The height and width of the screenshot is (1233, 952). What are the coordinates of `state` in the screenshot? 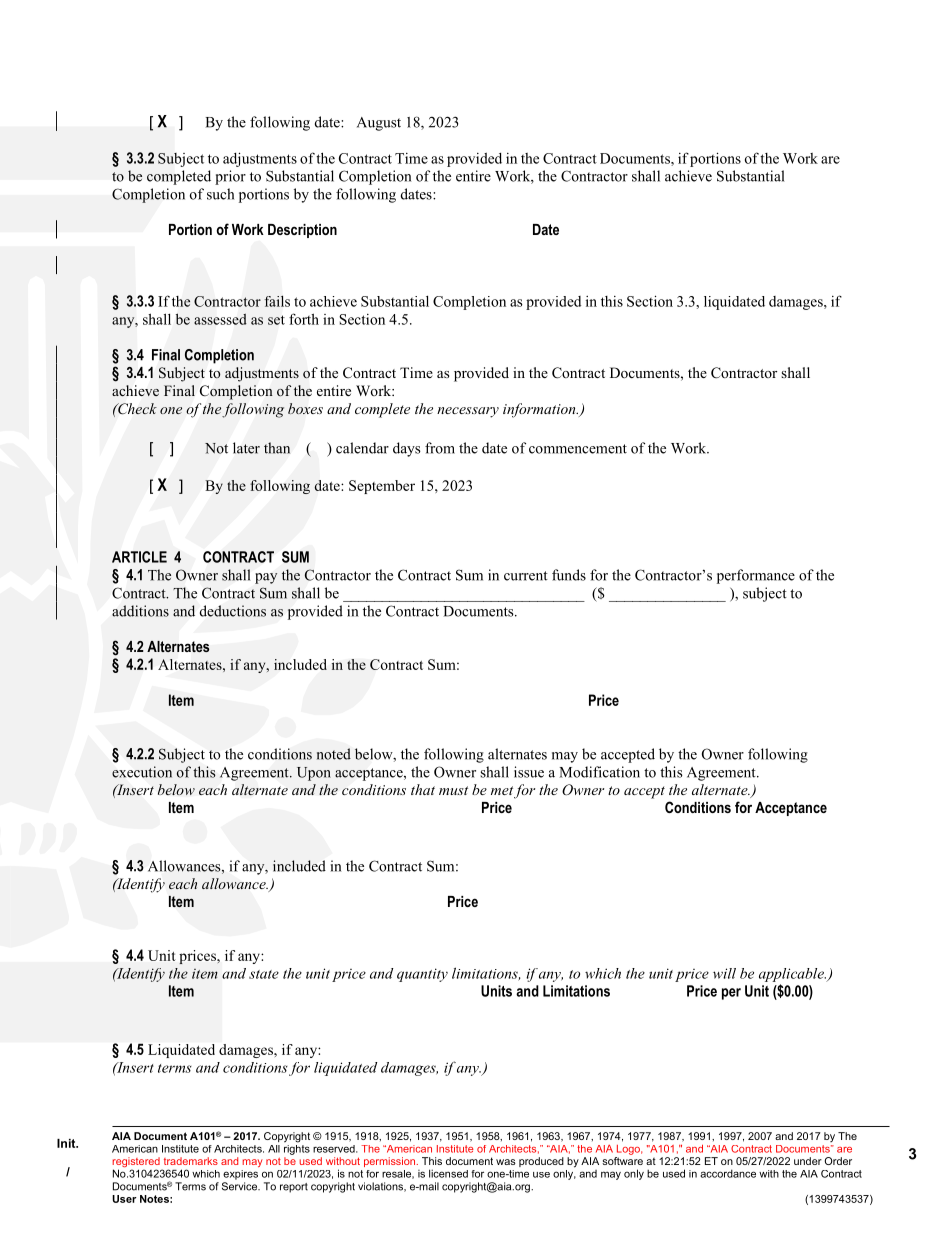 It's located at (264, 974).
